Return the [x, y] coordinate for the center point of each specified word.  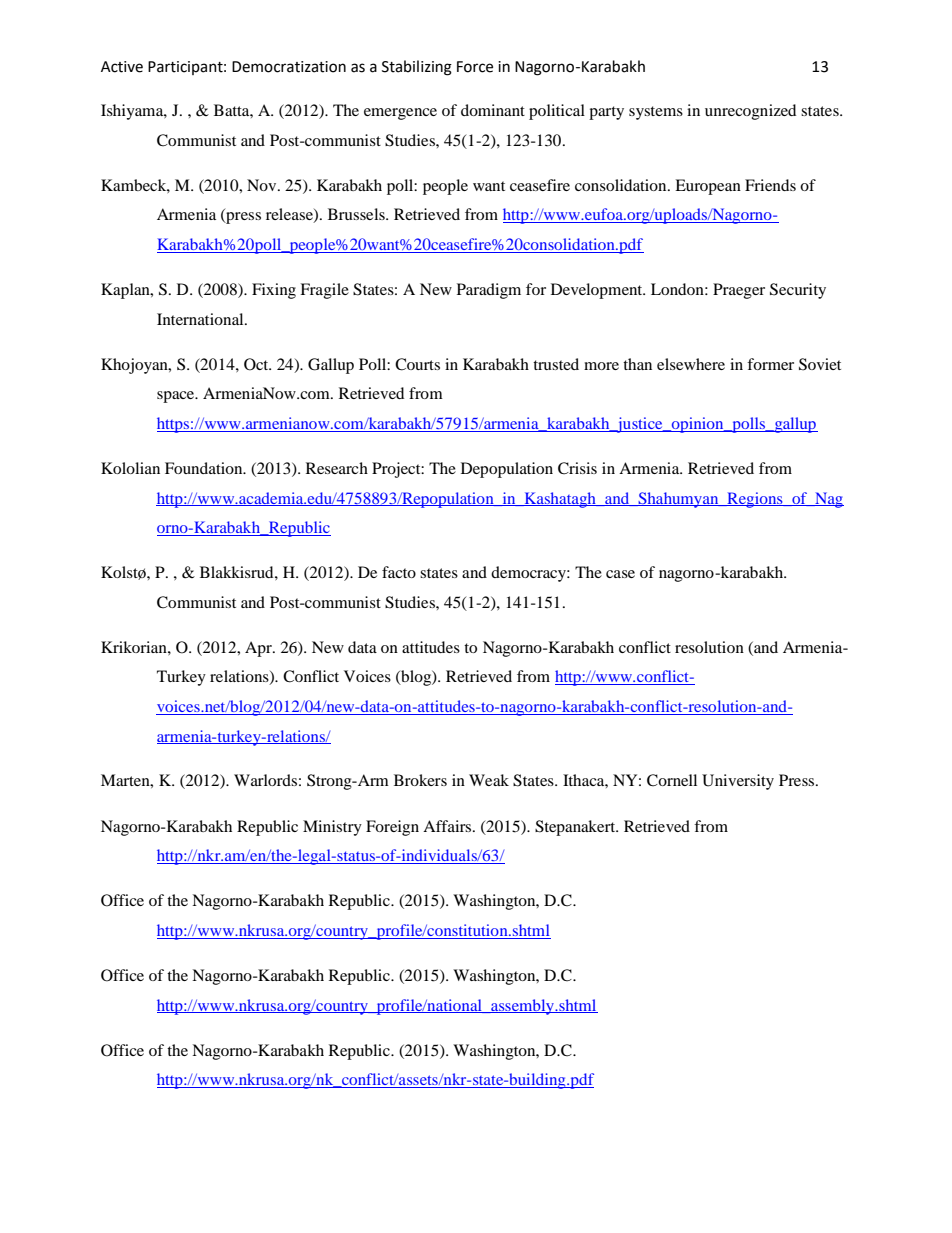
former [770, 364]
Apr [259, 649]
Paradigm [489, 291]
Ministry [332, 828]
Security [798, 291]
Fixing [274, 291]
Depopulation [507, 470]
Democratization [289, 67]
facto [399, 572]
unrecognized [750, 112]
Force [475, 67]
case [620, 574]
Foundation [205, 468]
